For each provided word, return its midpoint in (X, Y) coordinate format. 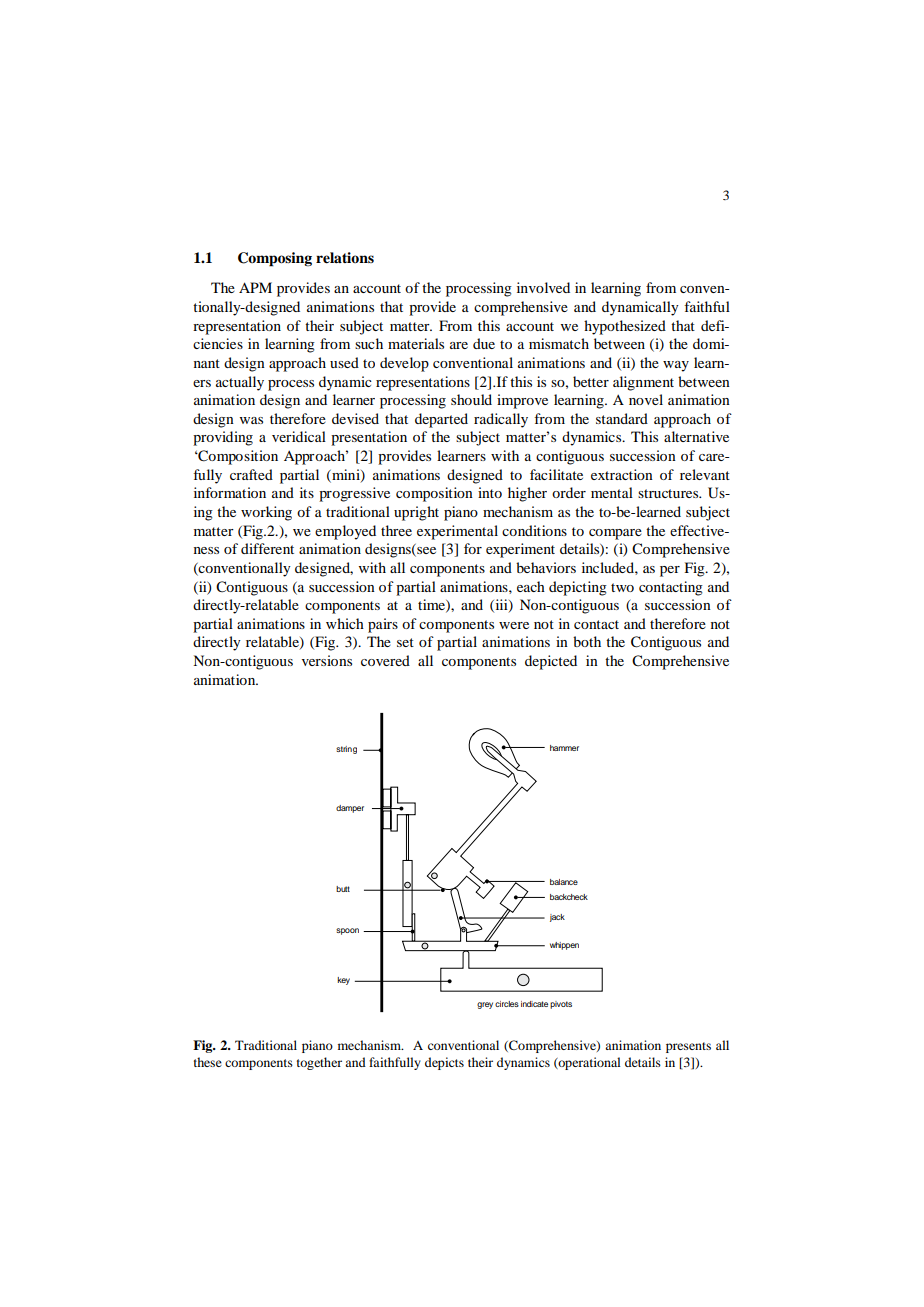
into (490, 492)
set (405, 642)
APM (255, 287)
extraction (622, 474)
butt (343, 889)
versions (327, 660)
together (319, 1063)
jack (557, 918)
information (230, 492)
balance (564, 882)
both (587, 641)
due (484, 343)
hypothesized (625, 327)
